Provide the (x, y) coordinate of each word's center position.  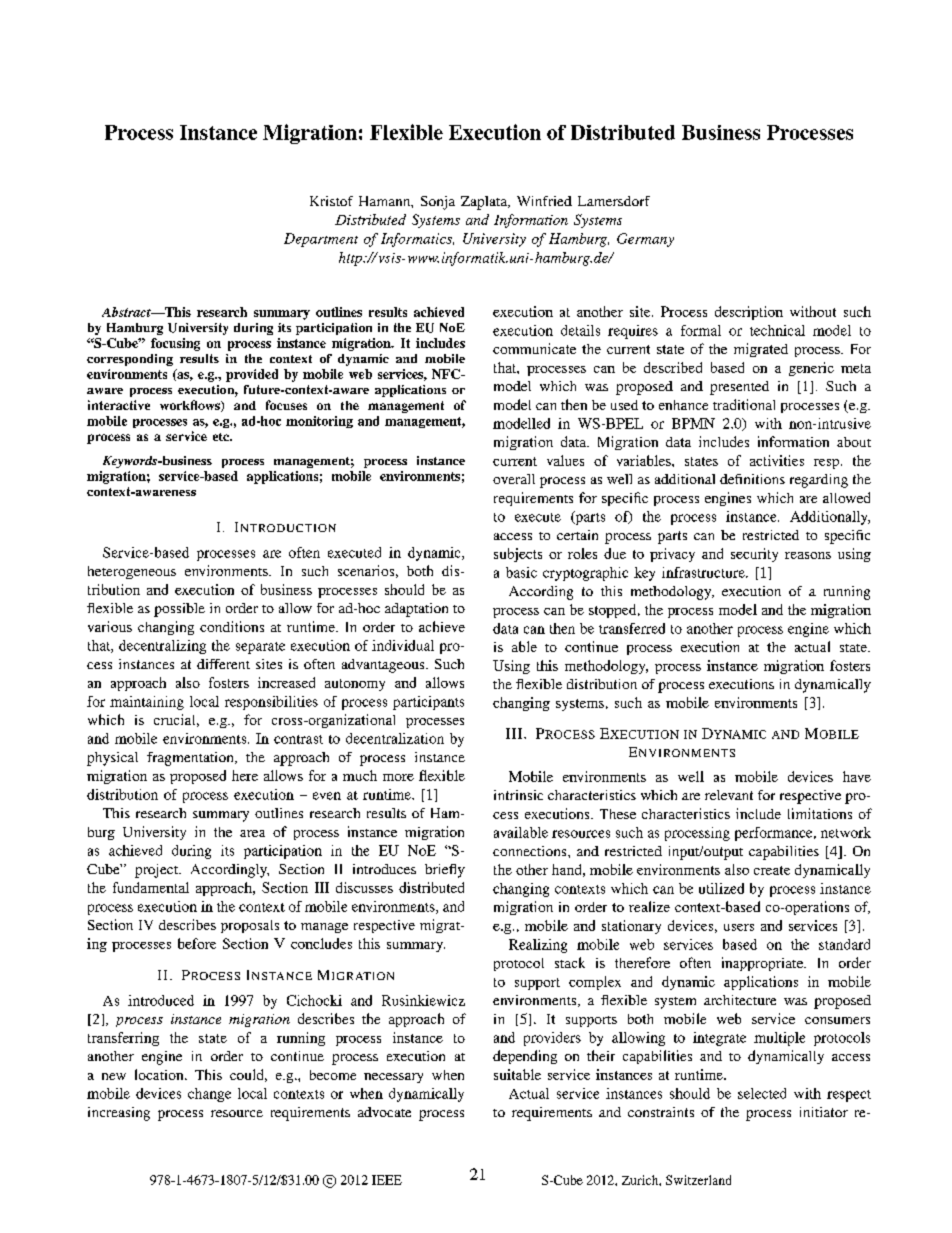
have (857, 776)
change (209, 1095)
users (739, 927)
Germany (645, 240)
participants (428, 703)
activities (777, 460)
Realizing (538, 946)
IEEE (387, 1180)
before (197, 943)
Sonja (438, 203)
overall (514, 479)
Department (321, 240)
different (223, 664)
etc (222, 437)
